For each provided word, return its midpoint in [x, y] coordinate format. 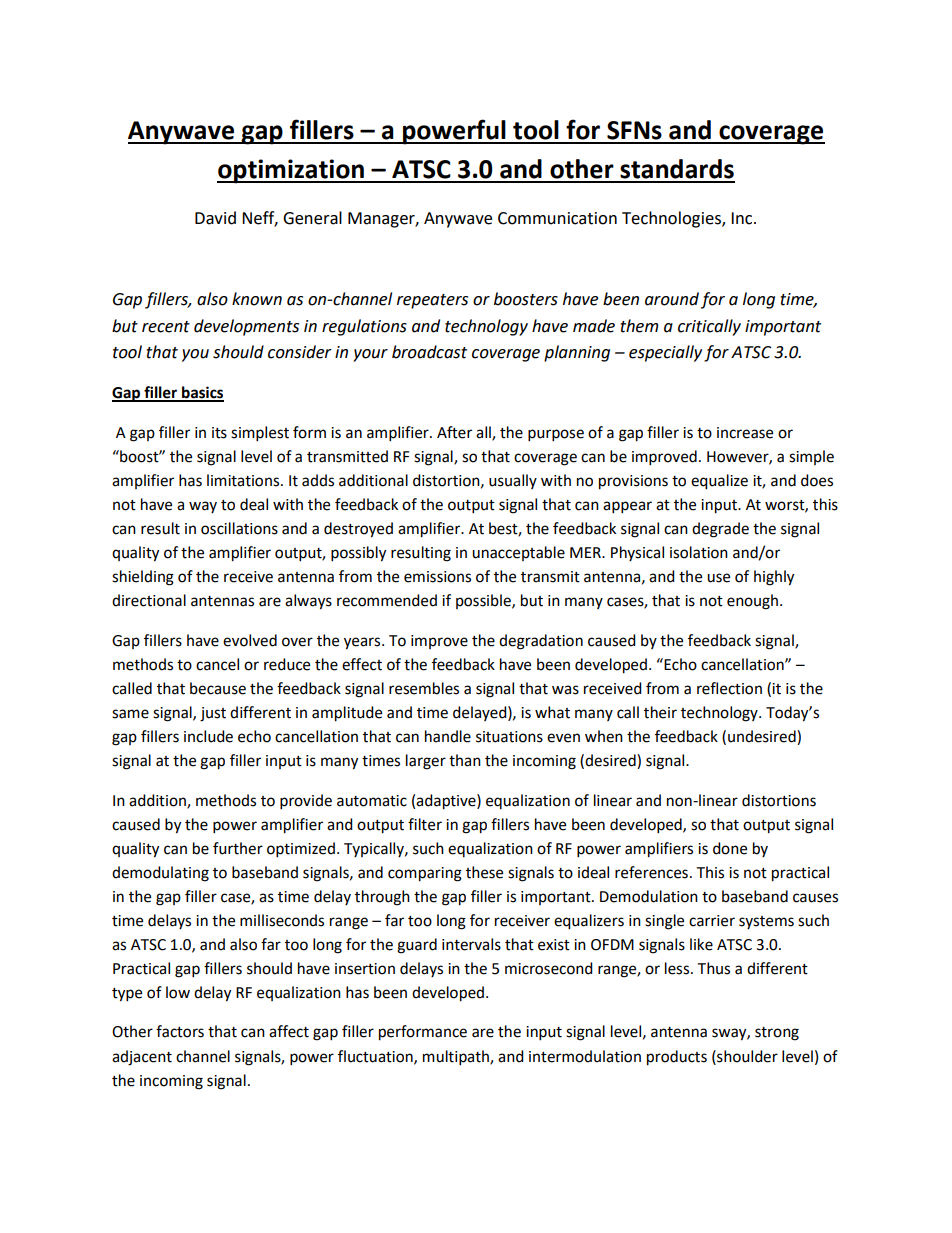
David [215, 218]
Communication [557, 218]
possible [484, 601]
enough [754, 602]
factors [180, 1031]
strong [777, 1034]
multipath [457, 1058]
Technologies [672, 219]
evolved [250, 640]
